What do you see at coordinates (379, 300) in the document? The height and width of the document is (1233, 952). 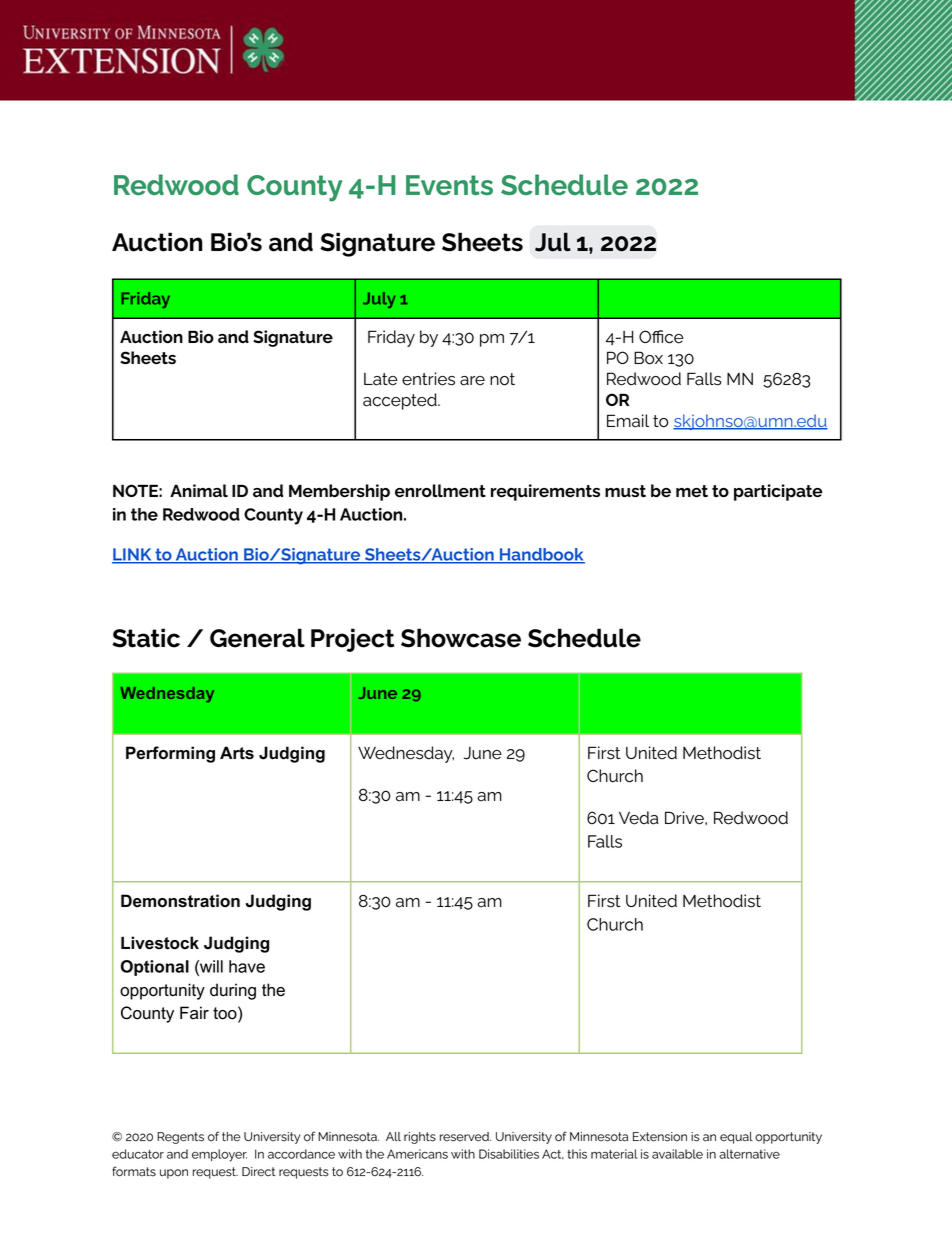 I see `July` at bounding box center [379, 300].
